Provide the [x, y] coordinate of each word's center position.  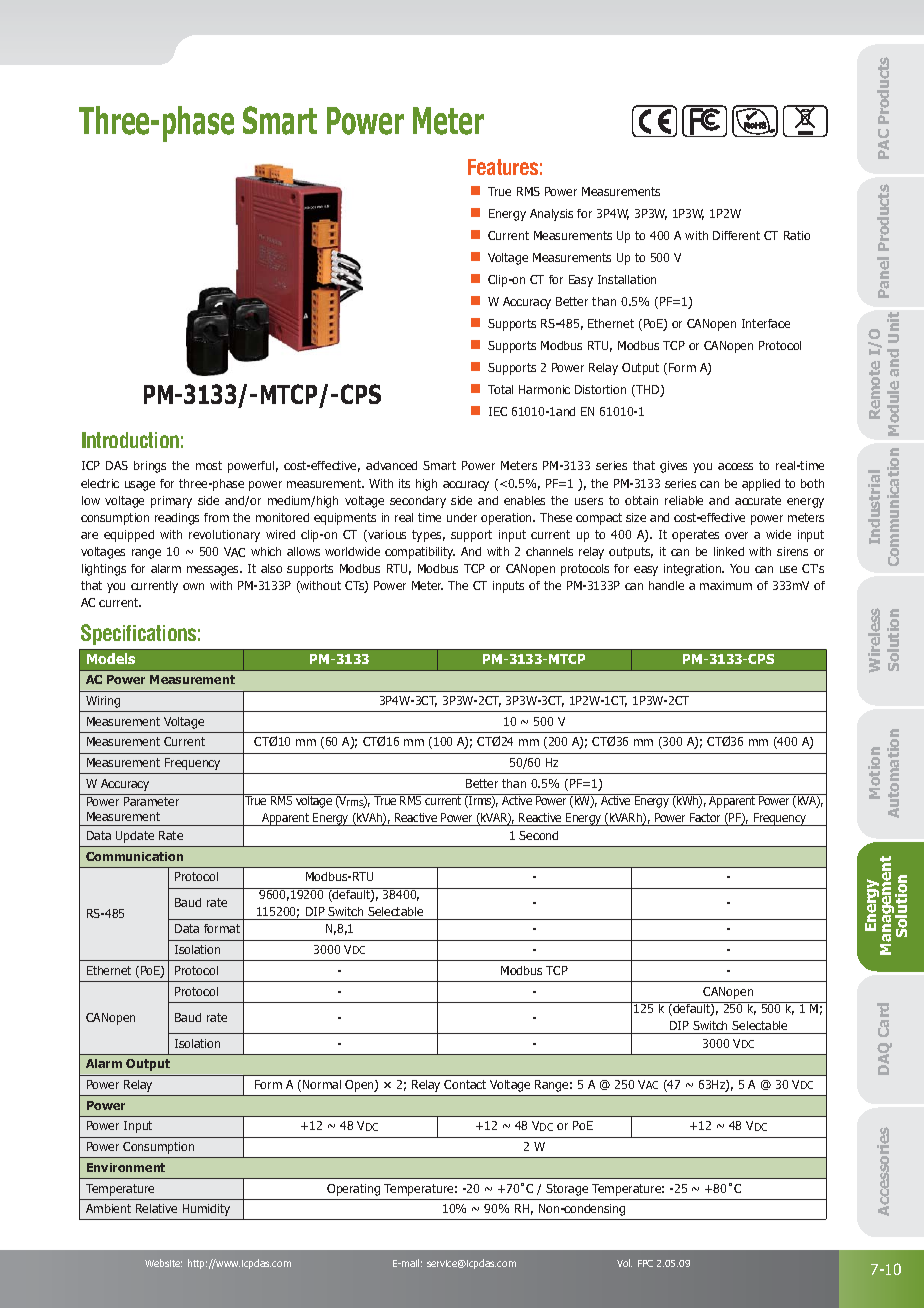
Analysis [551, 215]
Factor [705, 819]
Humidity [206, 1210]
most [209, 465]
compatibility [420, 553]
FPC [645, 1263]
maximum [726, 585]
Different [736, 235]
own [193, 586]
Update [135, 837]
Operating [353, 1190]
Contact [465, 1084]
